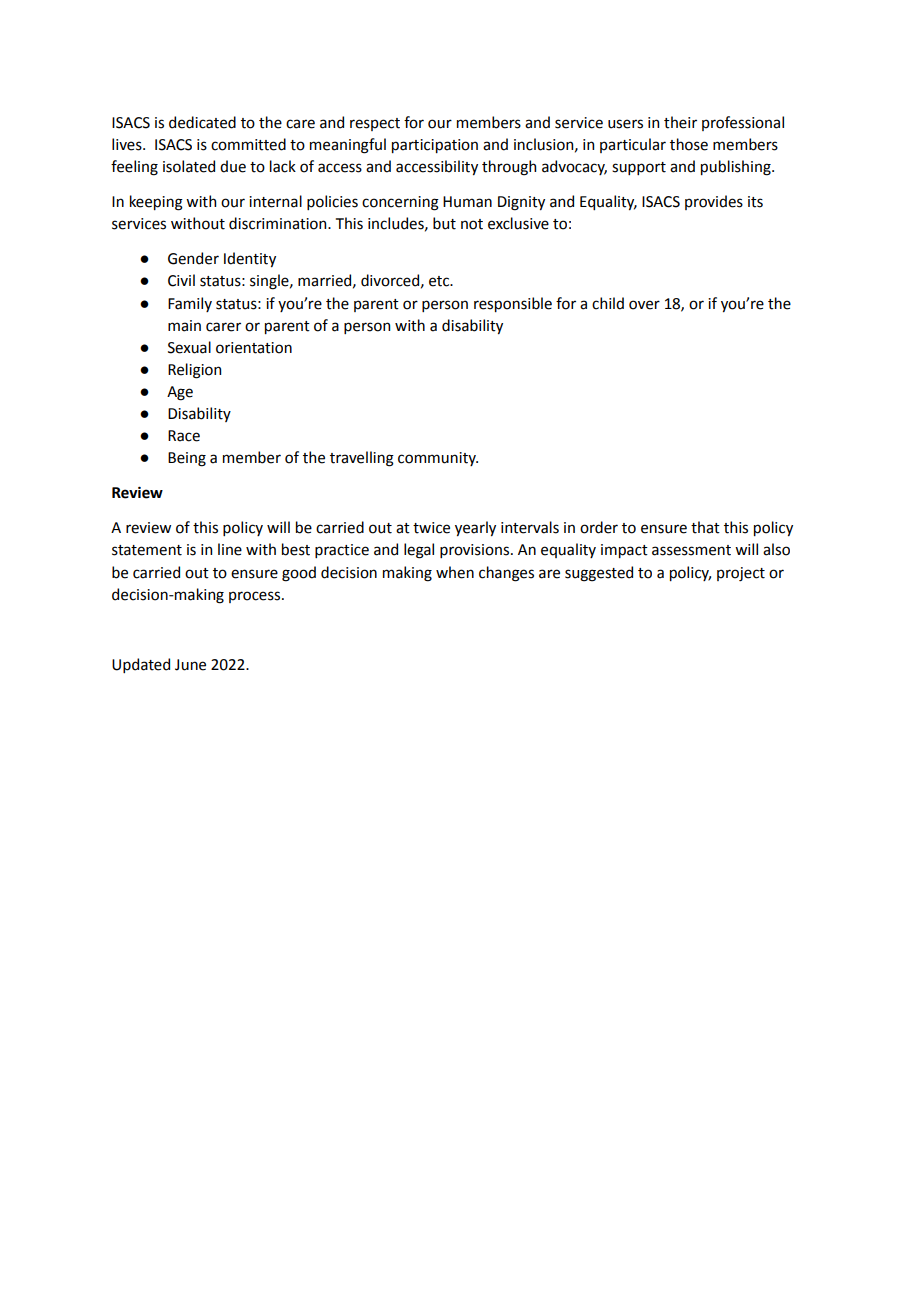  What do you see at coordinates (444, 223) in the page?
I see `but` at bounding box center [444, 223].
